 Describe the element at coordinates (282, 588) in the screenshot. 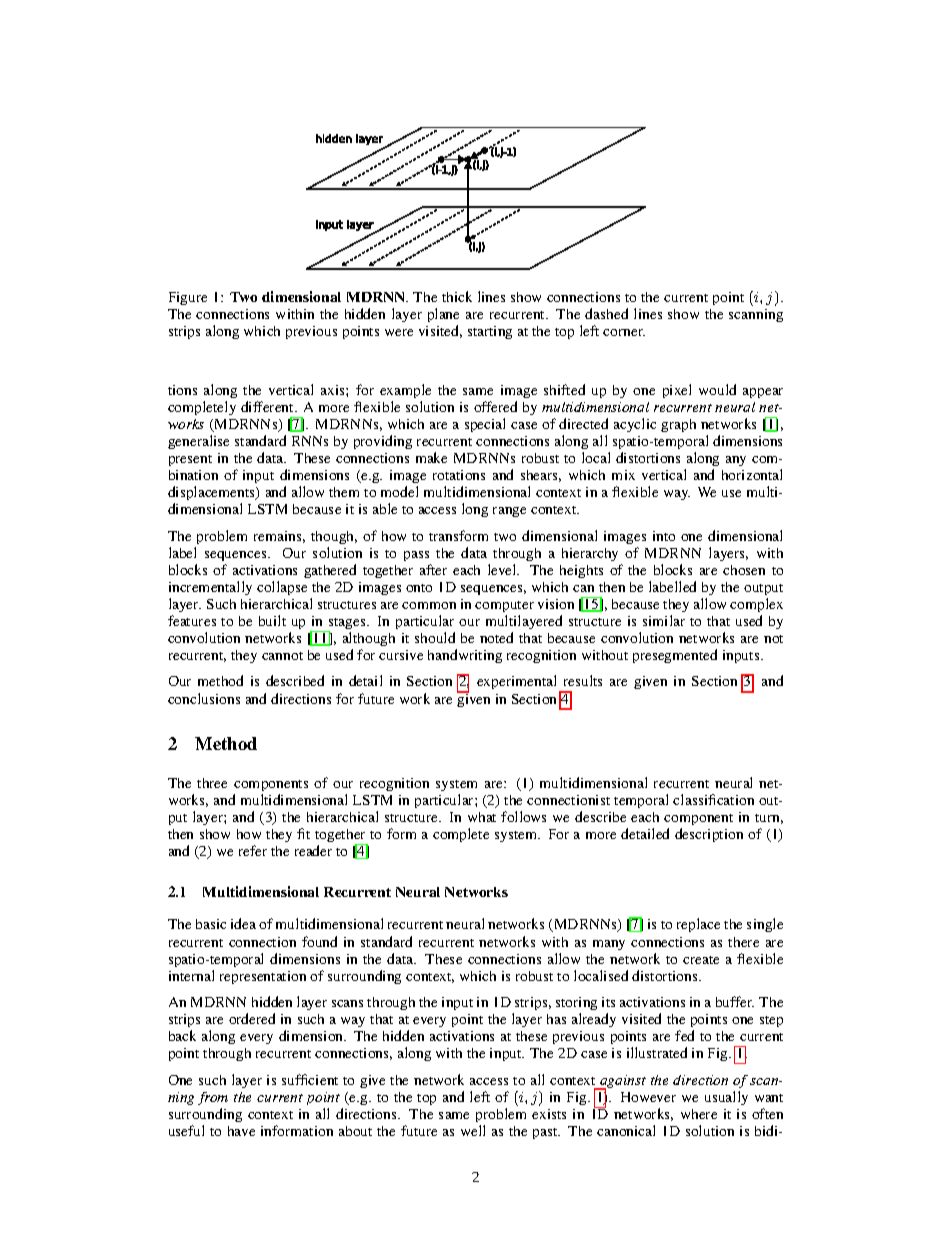

I see `collapse` at that location.
